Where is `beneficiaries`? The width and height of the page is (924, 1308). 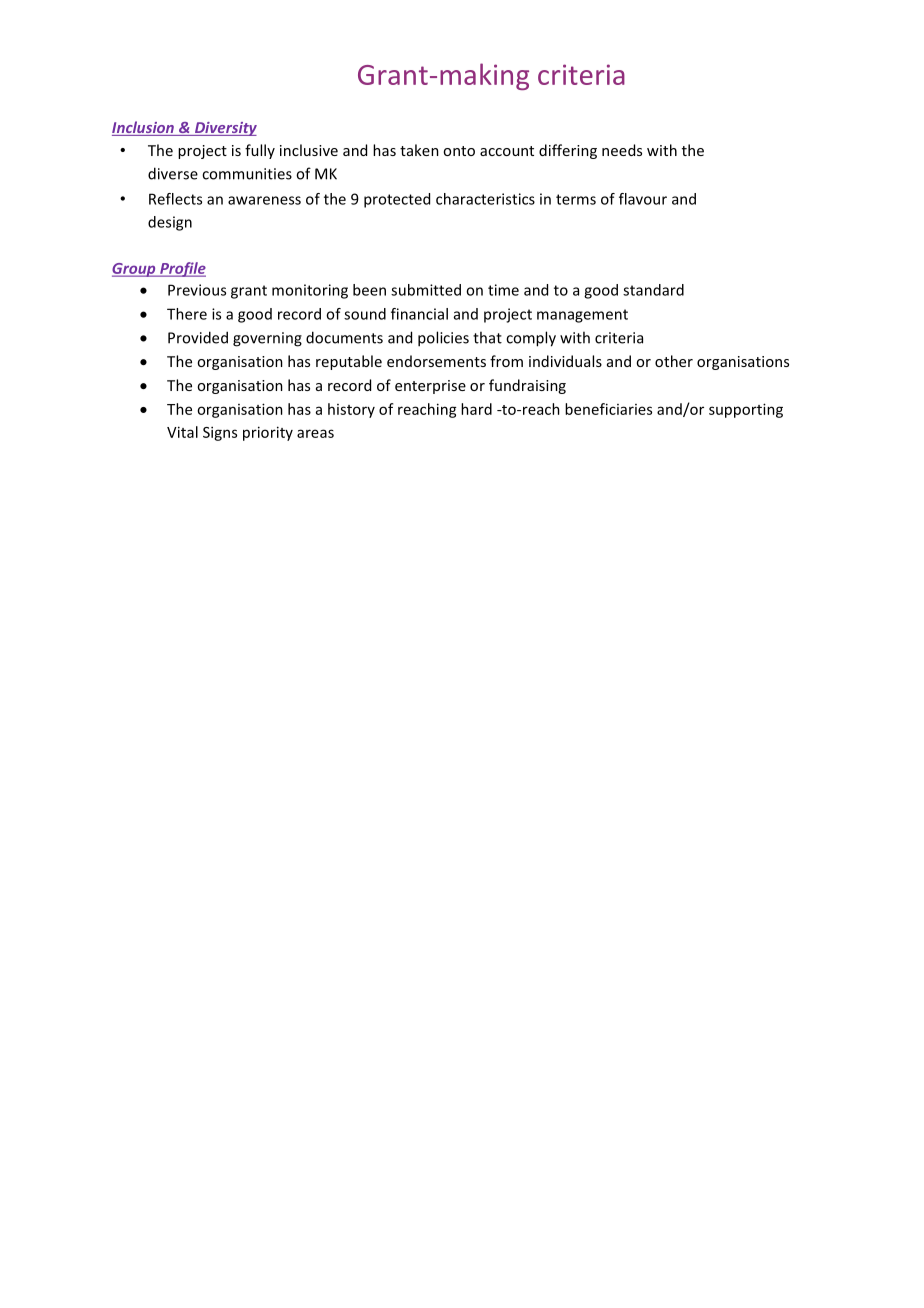 beneficiaries is located at coordinates (608, 409).
